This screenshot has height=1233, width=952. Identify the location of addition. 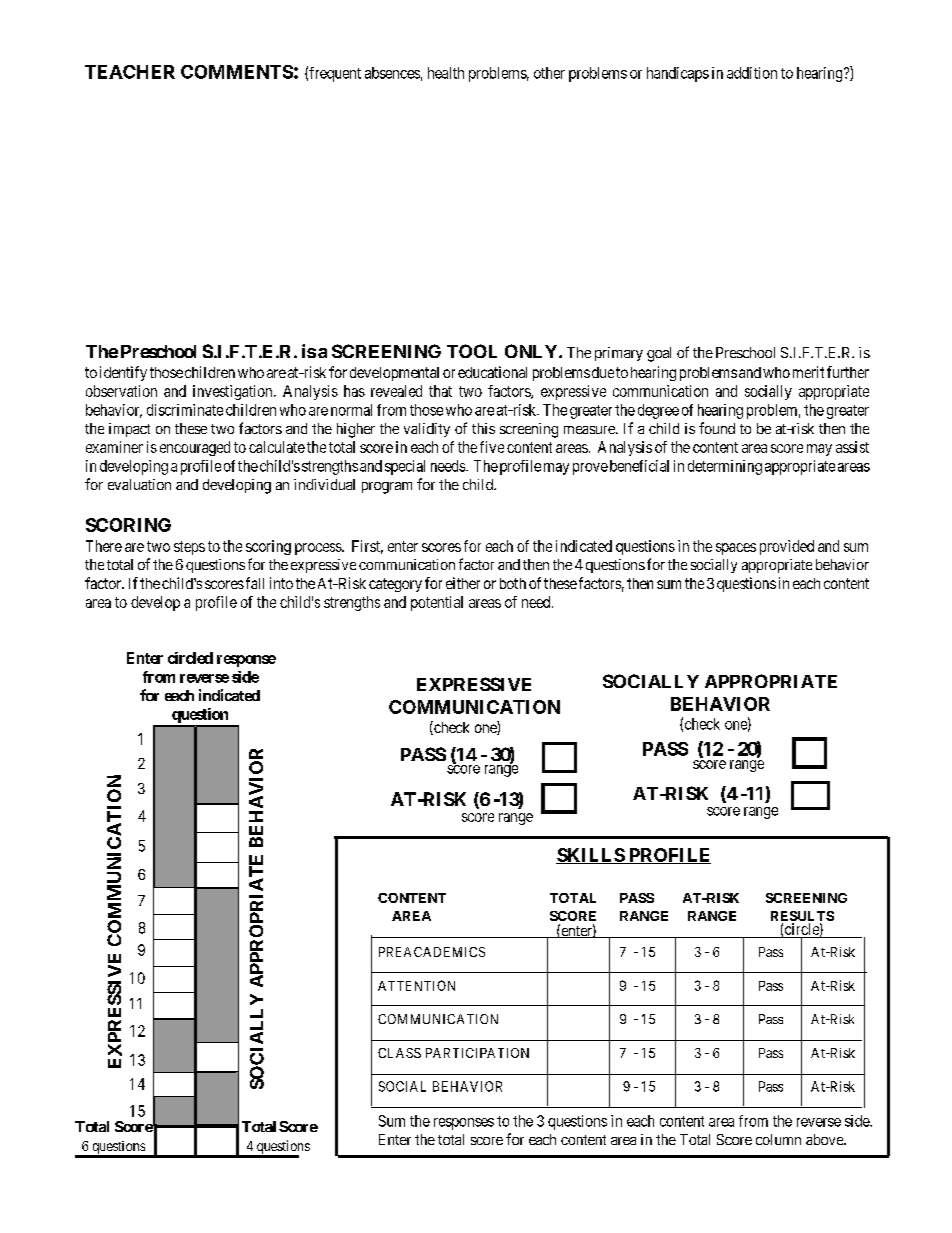
(752, 73).
